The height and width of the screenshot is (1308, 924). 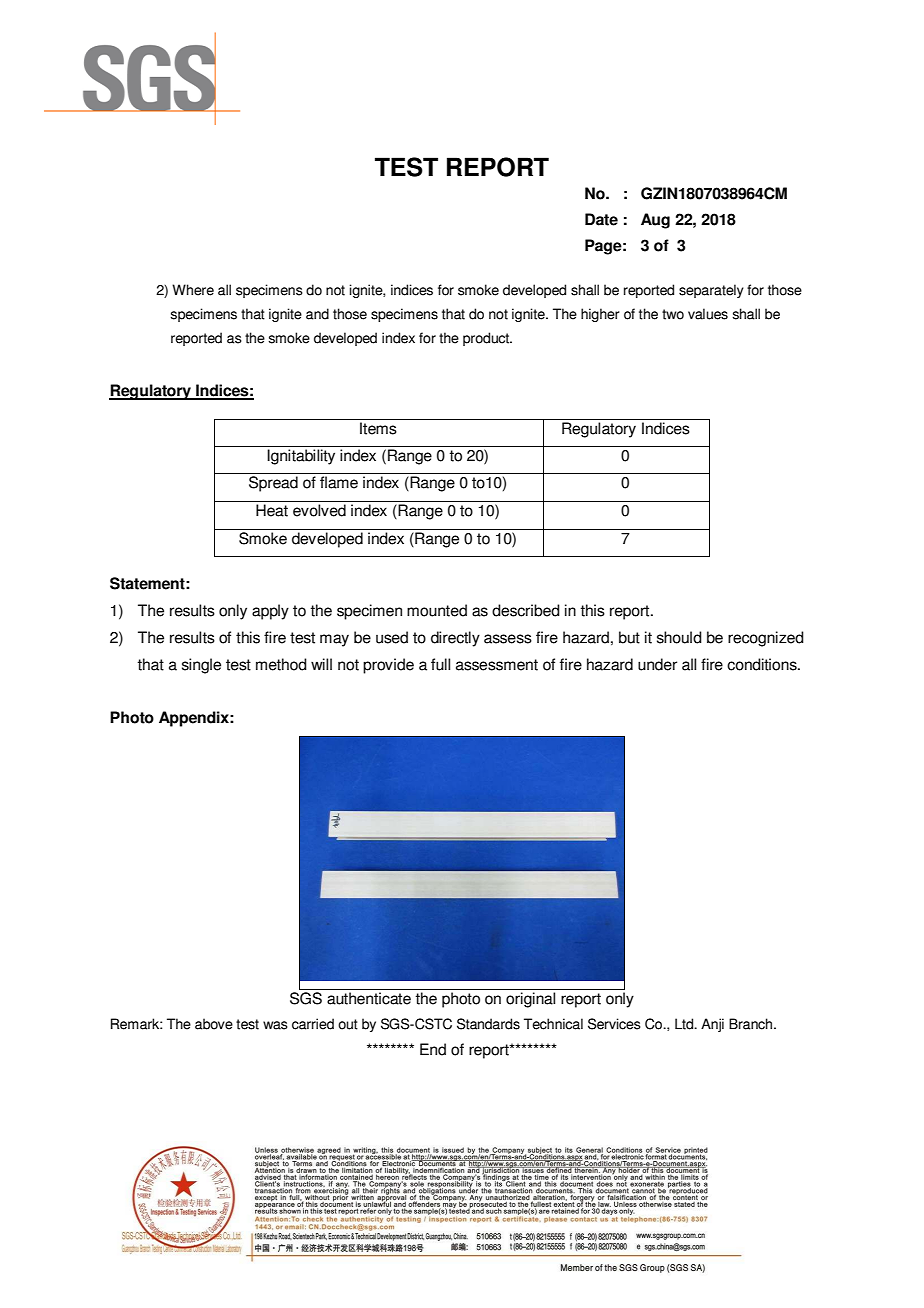 What do you see at coordinates (679, 637) in the screenshot?
I see `should` at bounding box center [679, 637].
